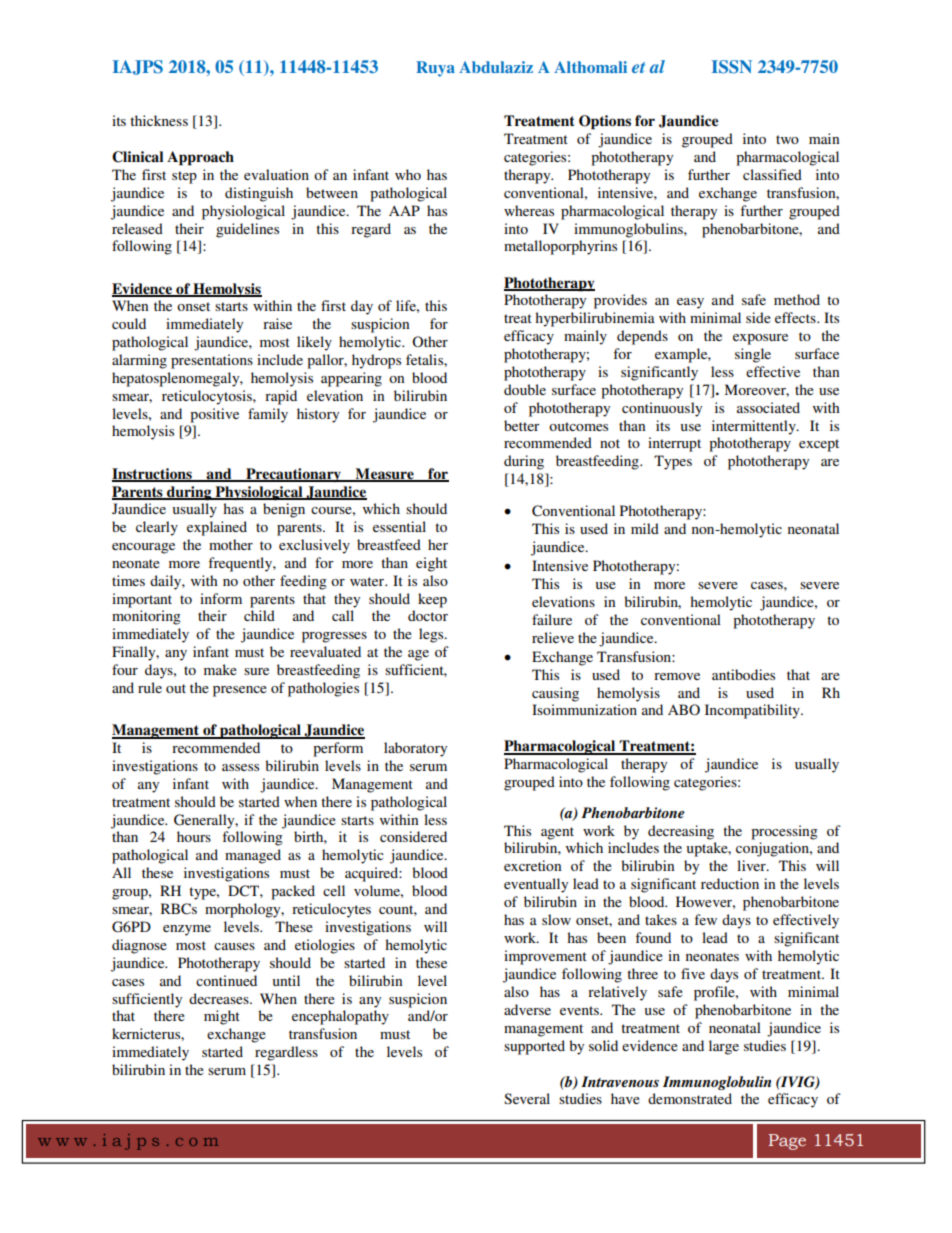 Image resolution: width=952 pixels, height=1233 pixels. Describe the element at coordinates (525, 389) in the page. I see `double` at that location.
